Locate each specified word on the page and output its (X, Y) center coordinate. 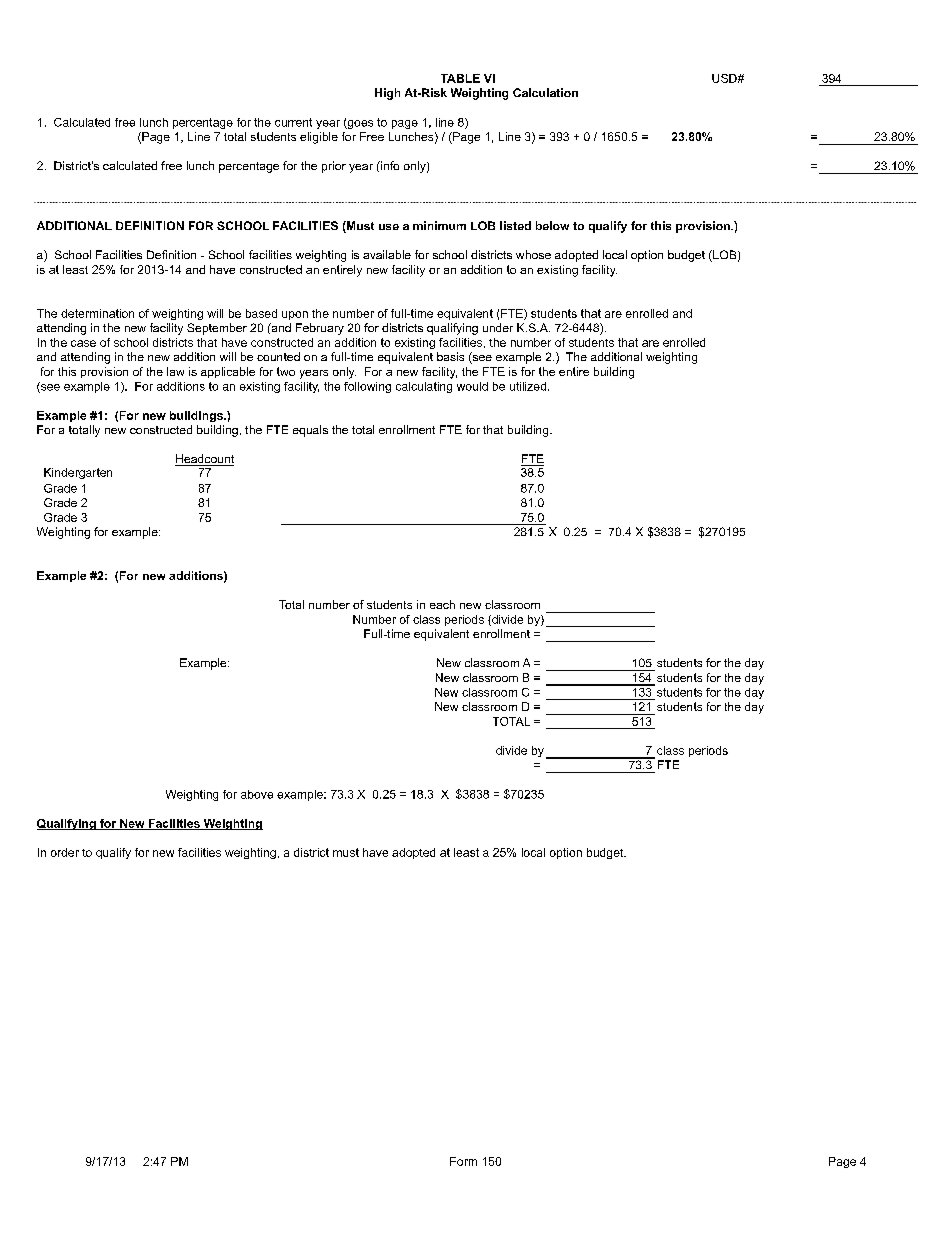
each (442, 604)
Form (463, 1161)
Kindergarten (78, 473)
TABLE (460, 78)
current (293, 122)
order (65, 852)
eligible (319, 138)
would (472, 386)
